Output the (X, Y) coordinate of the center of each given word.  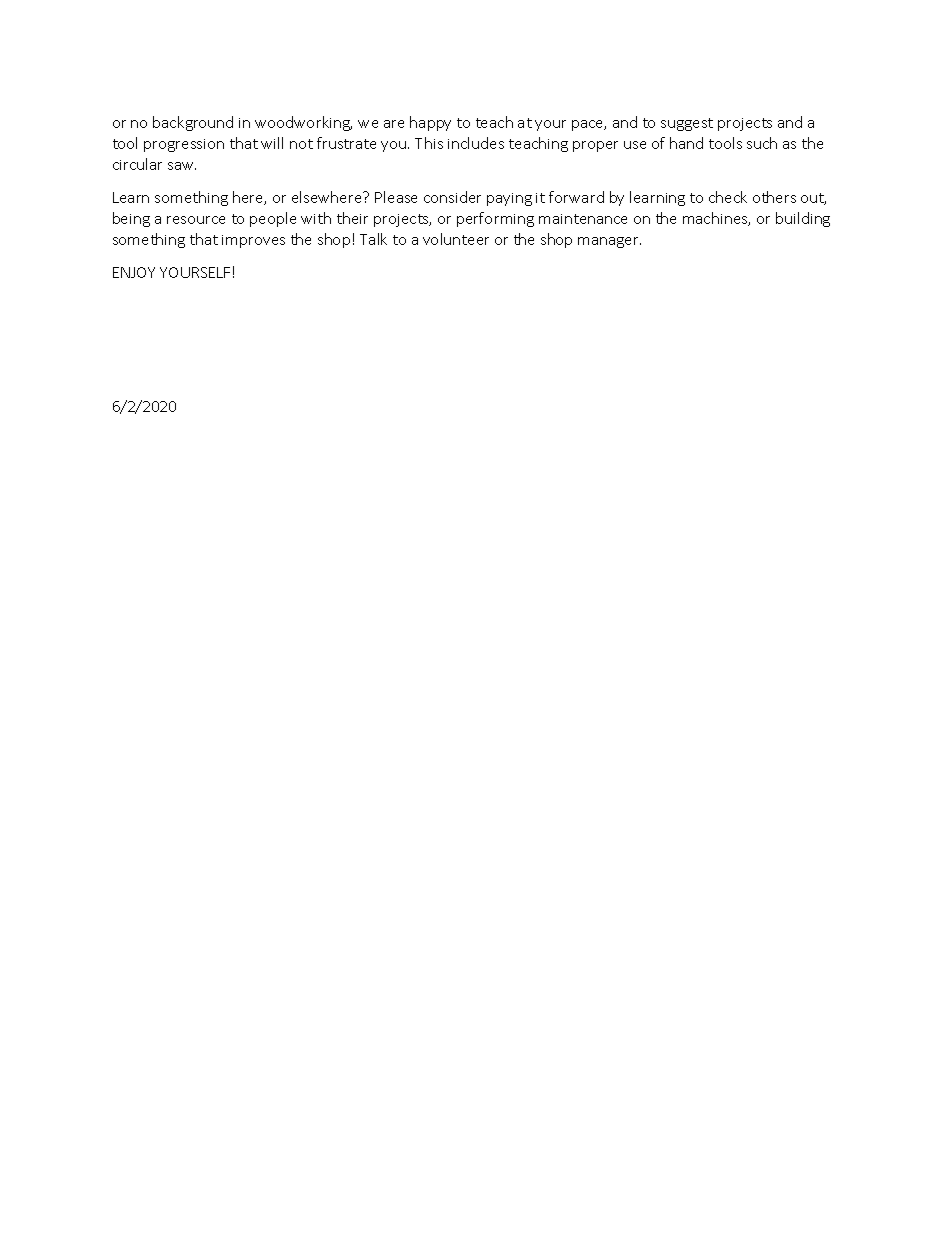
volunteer (456, 239)
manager (609, 242)
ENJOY (134, 272)
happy (430, 123)
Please (396, 197)
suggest (687, 124)
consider (452, 197)
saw (182, 166)
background (193, 123)
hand (686, 143)
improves (253, 241)
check (728, 197)
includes (476, 143)
